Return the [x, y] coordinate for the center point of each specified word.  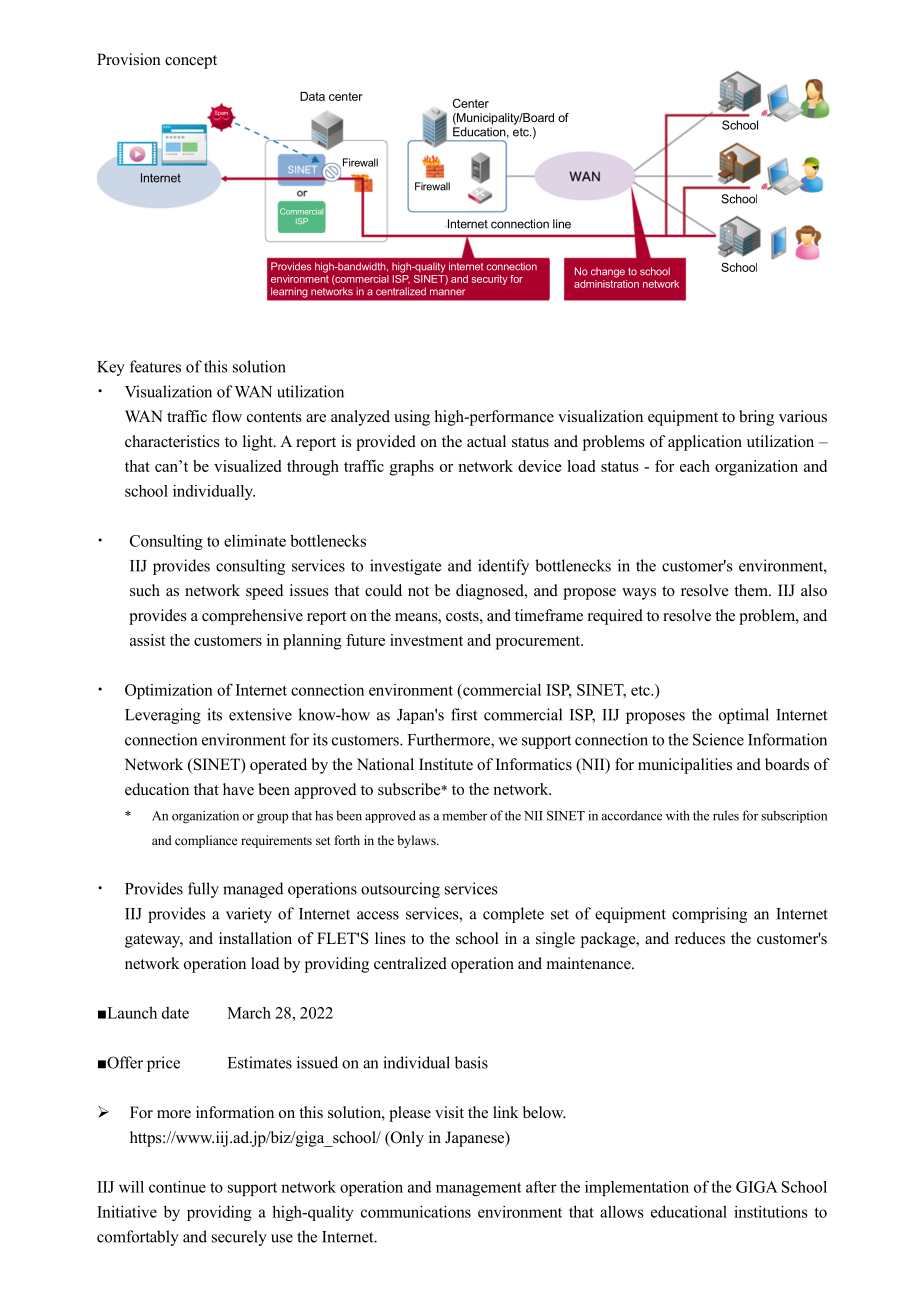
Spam [221, 114]
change [608, 272]
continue [177, 1187]
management [479, 1189]
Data [312, 96]
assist [148, 640]
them [752, 590]
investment [426, 640]
